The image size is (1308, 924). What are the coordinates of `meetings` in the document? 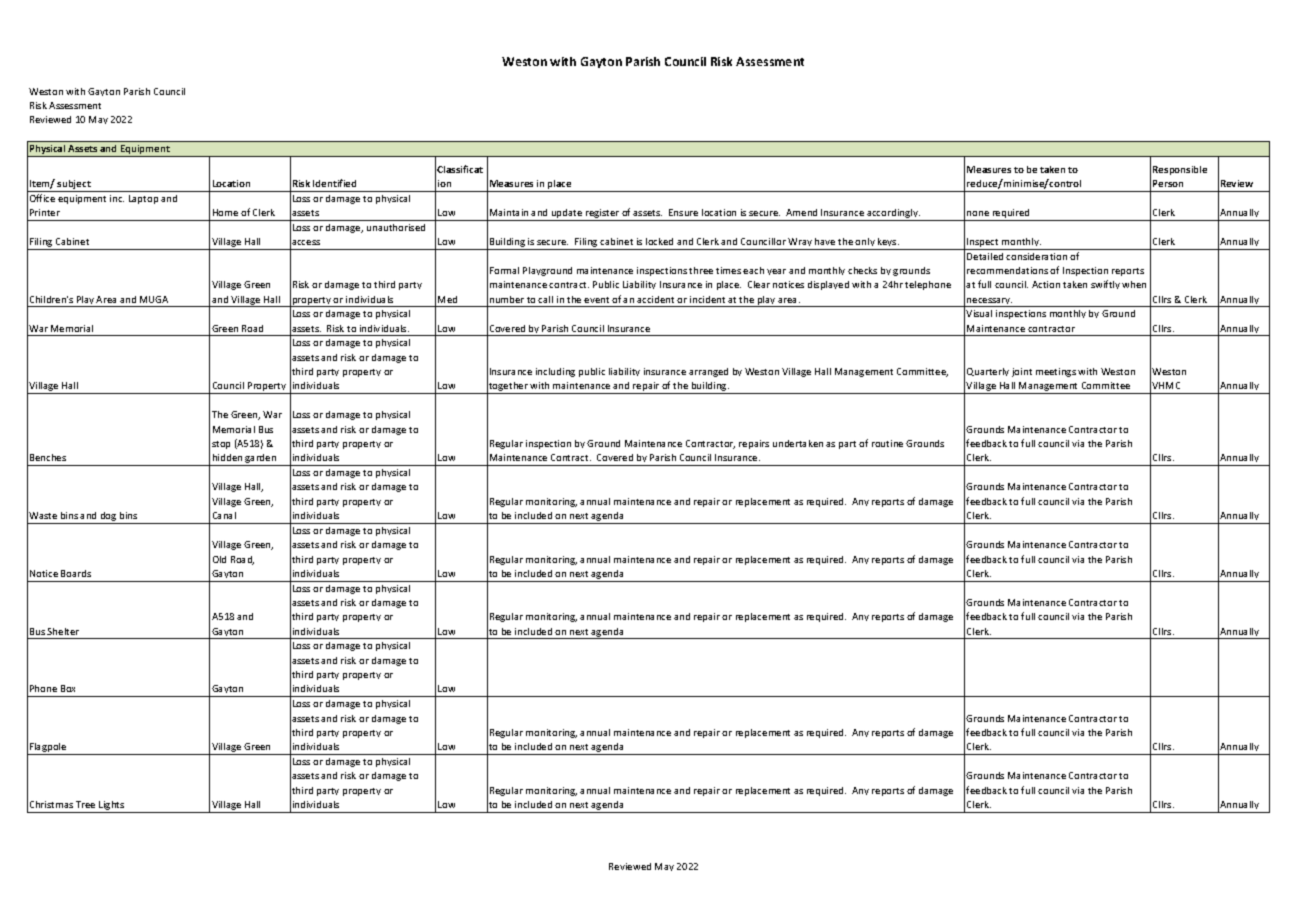 It's located at (1056, 372).
